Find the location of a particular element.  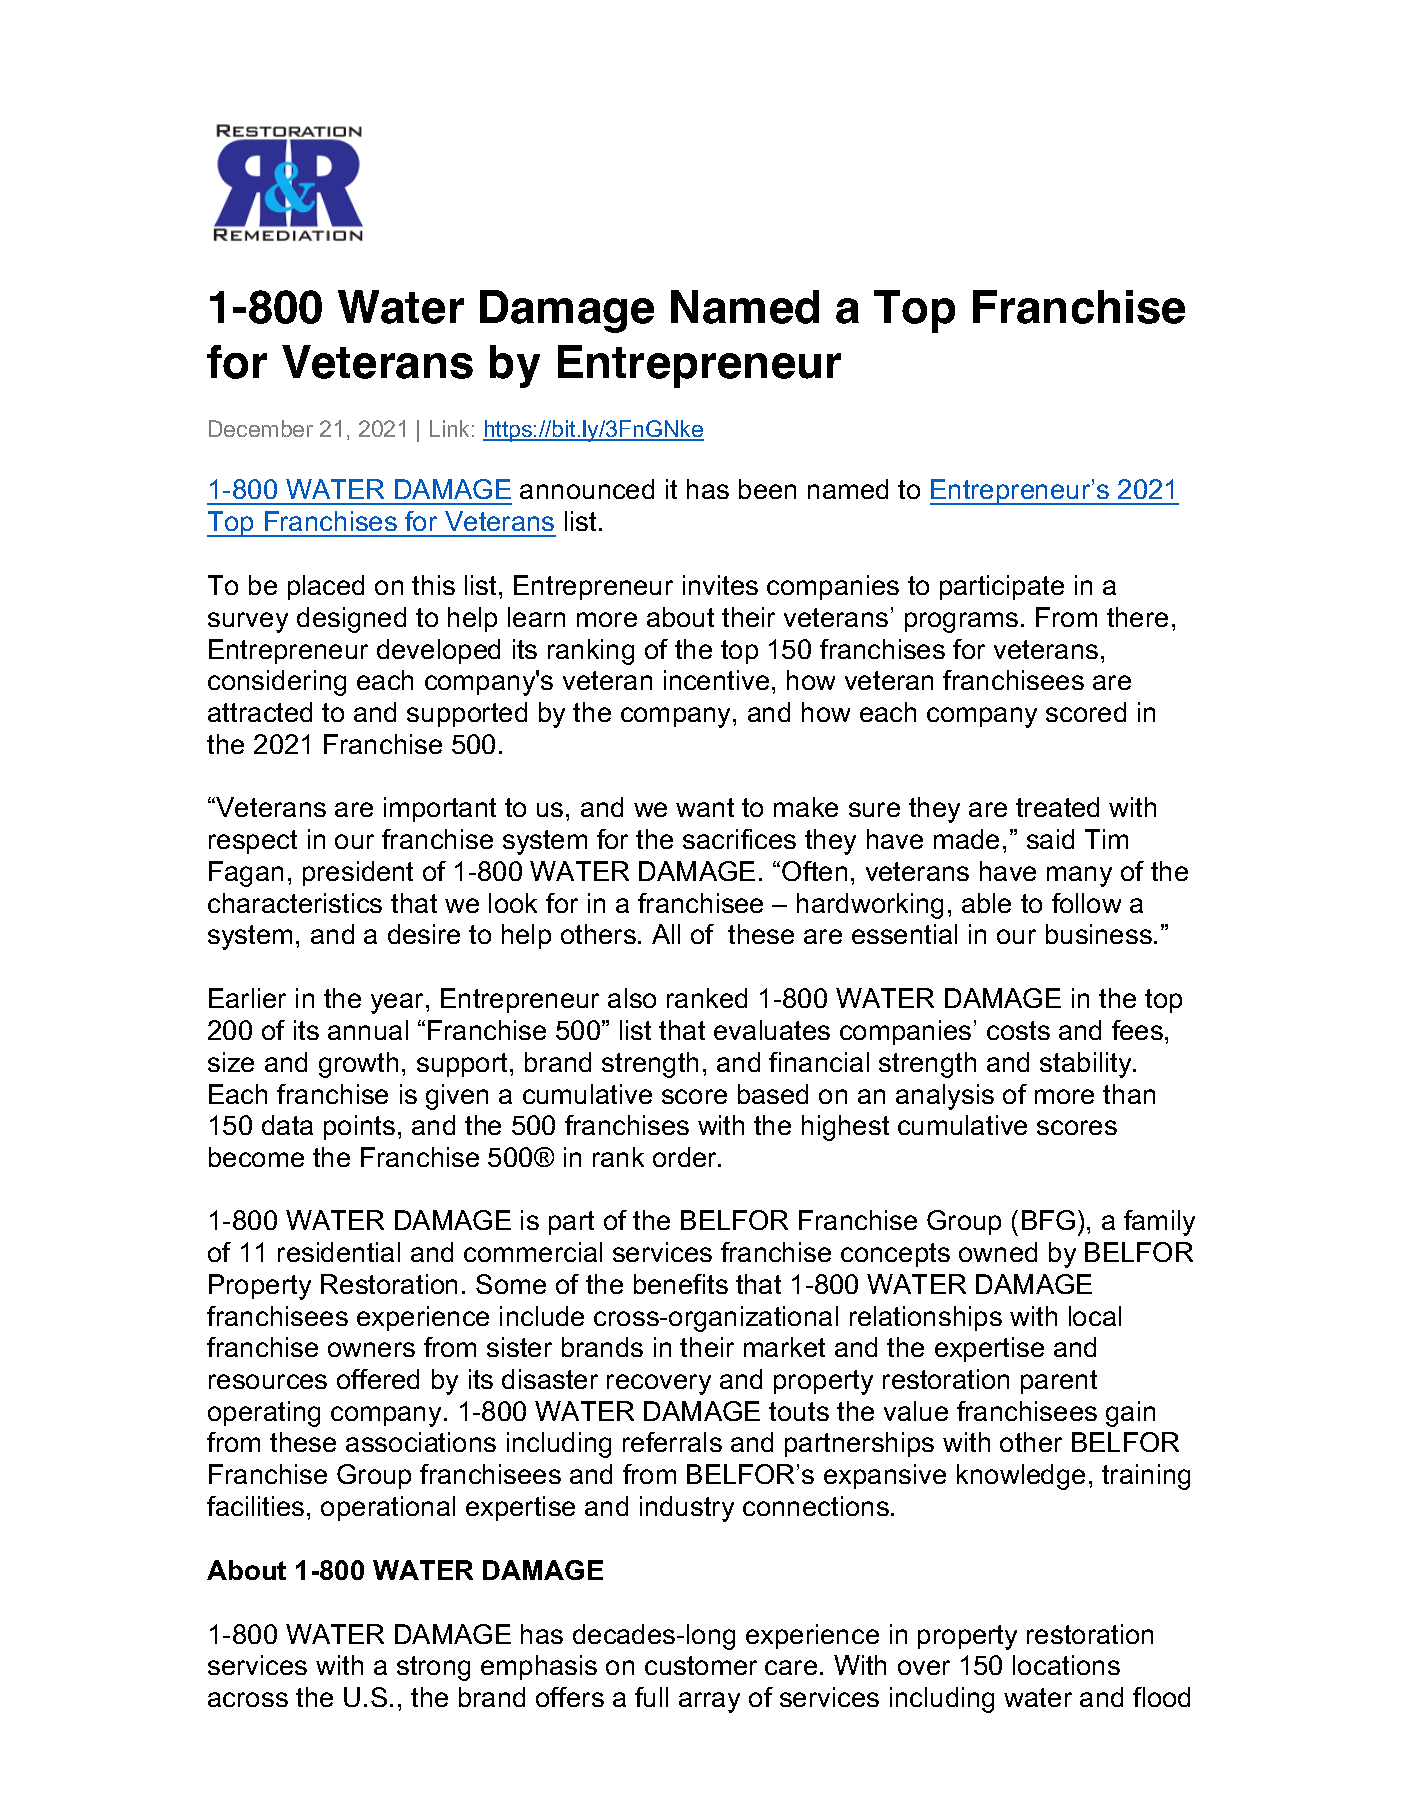

strong is located at coordinates (433, 1668).
